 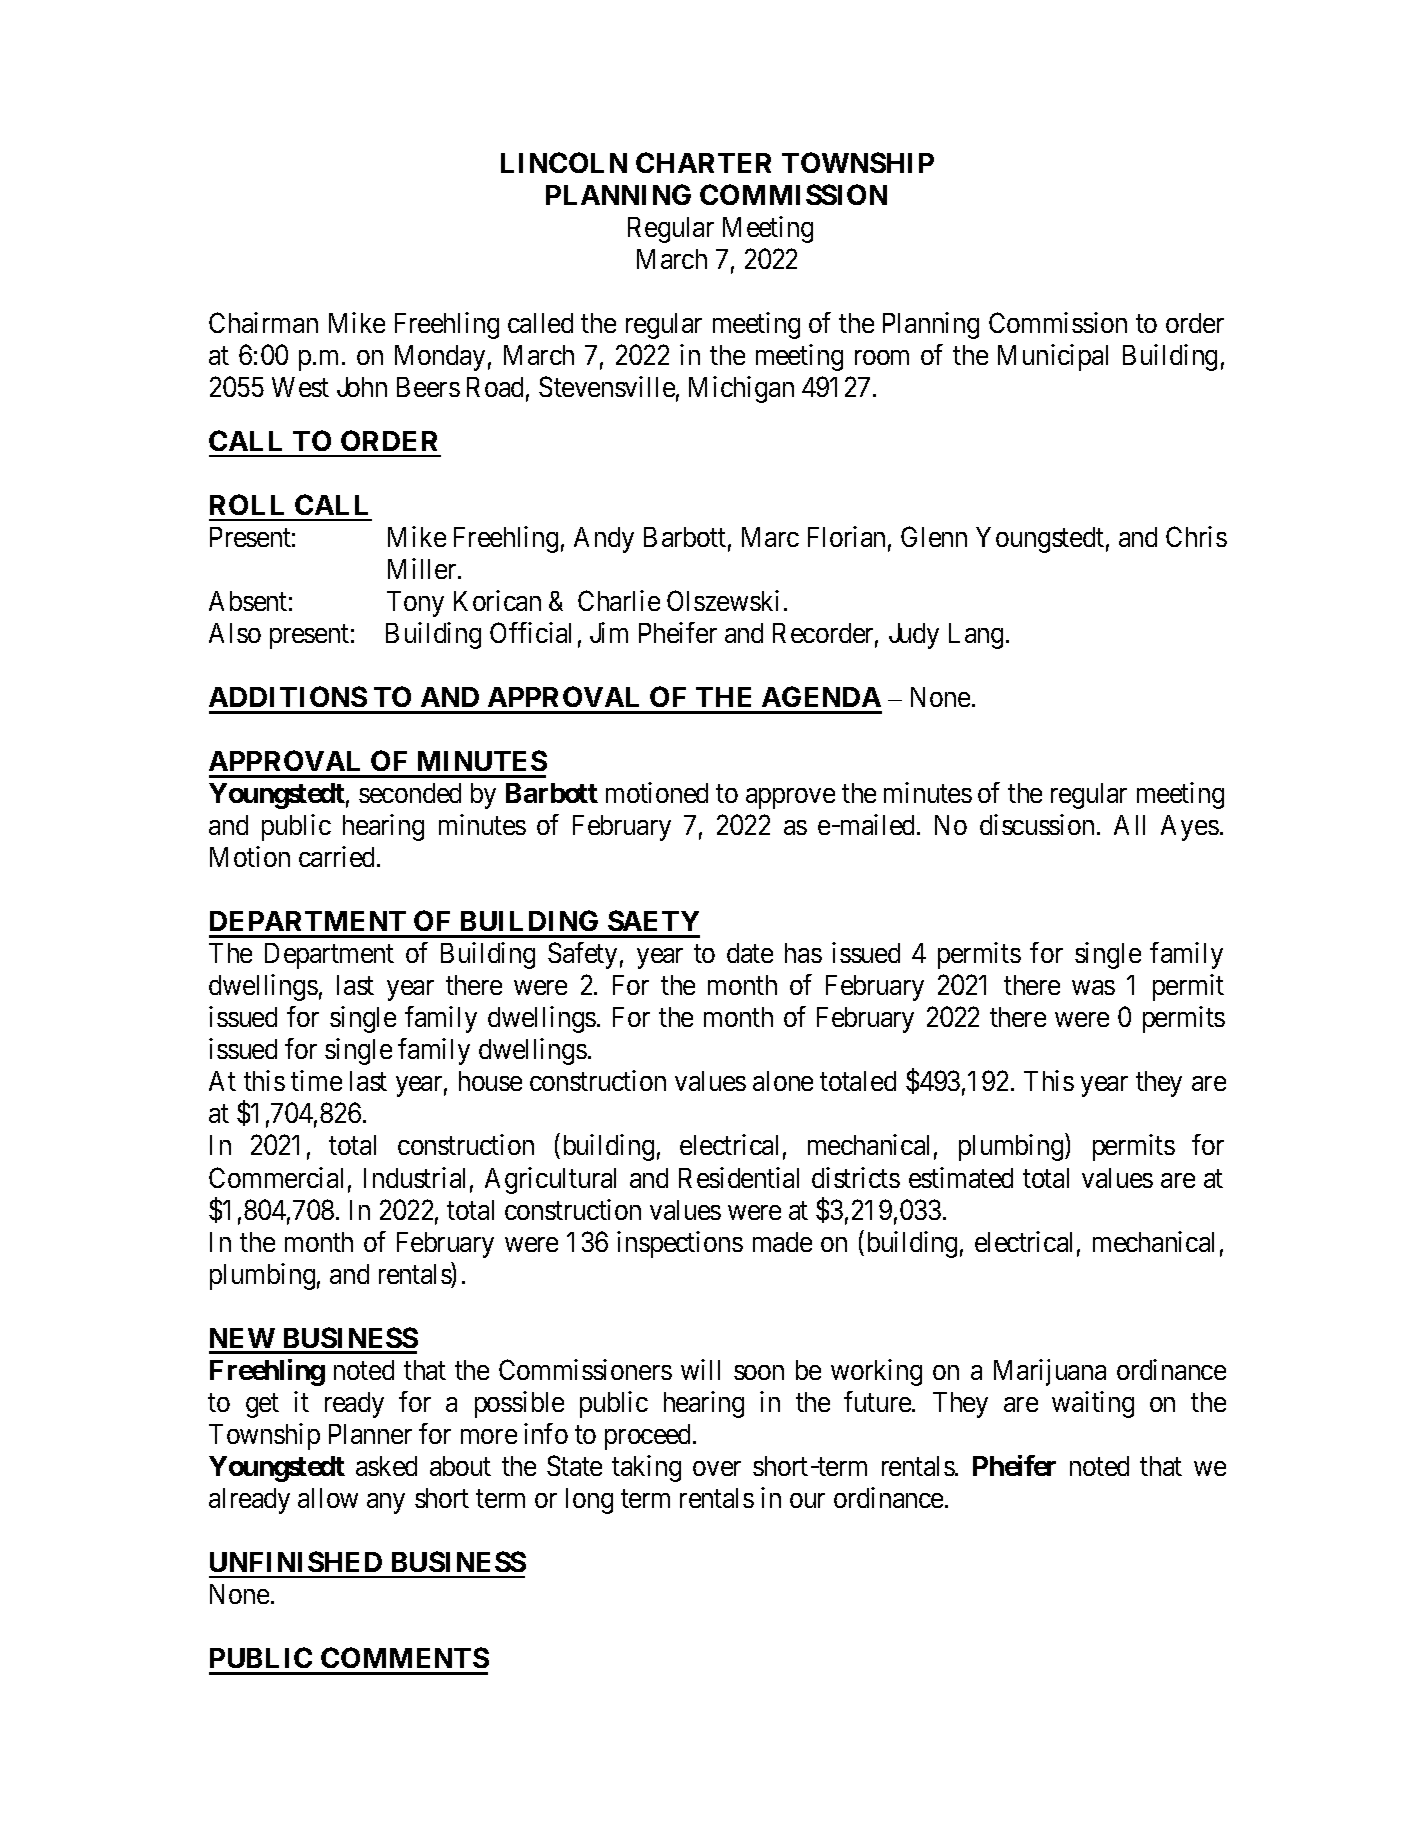 I want to click on discussion, so click(x=1037, y=824).
